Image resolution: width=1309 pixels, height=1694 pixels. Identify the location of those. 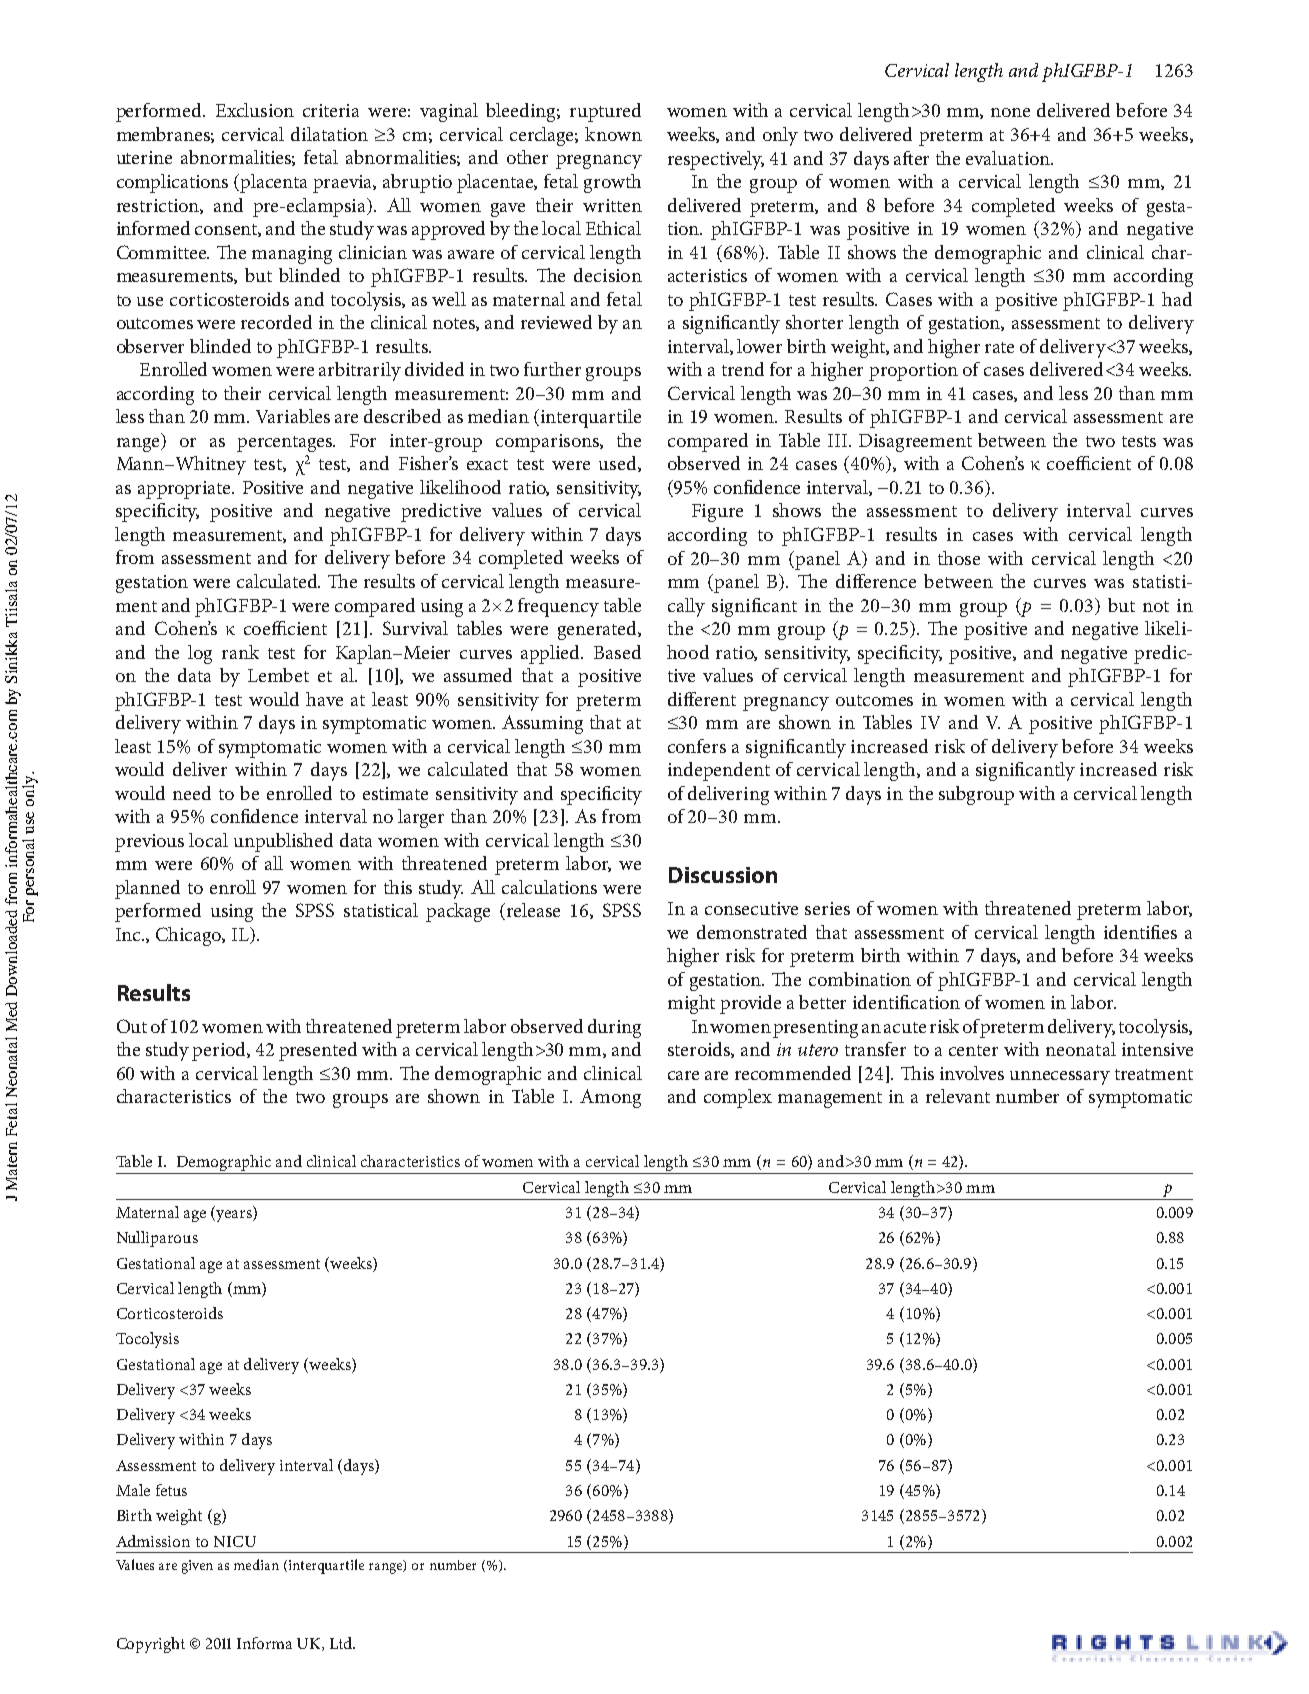
(959, 558).
